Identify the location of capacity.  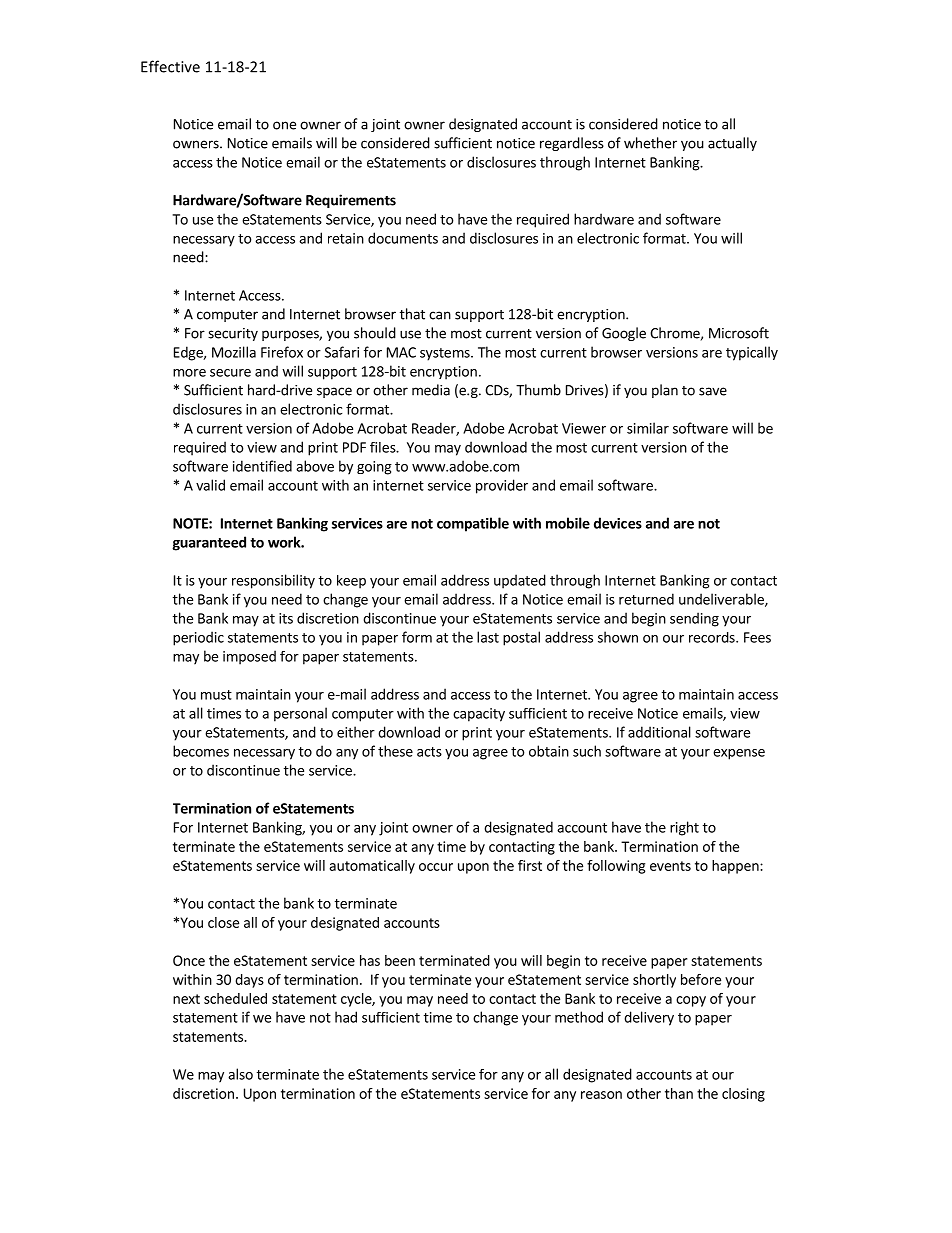
(479, 715).
